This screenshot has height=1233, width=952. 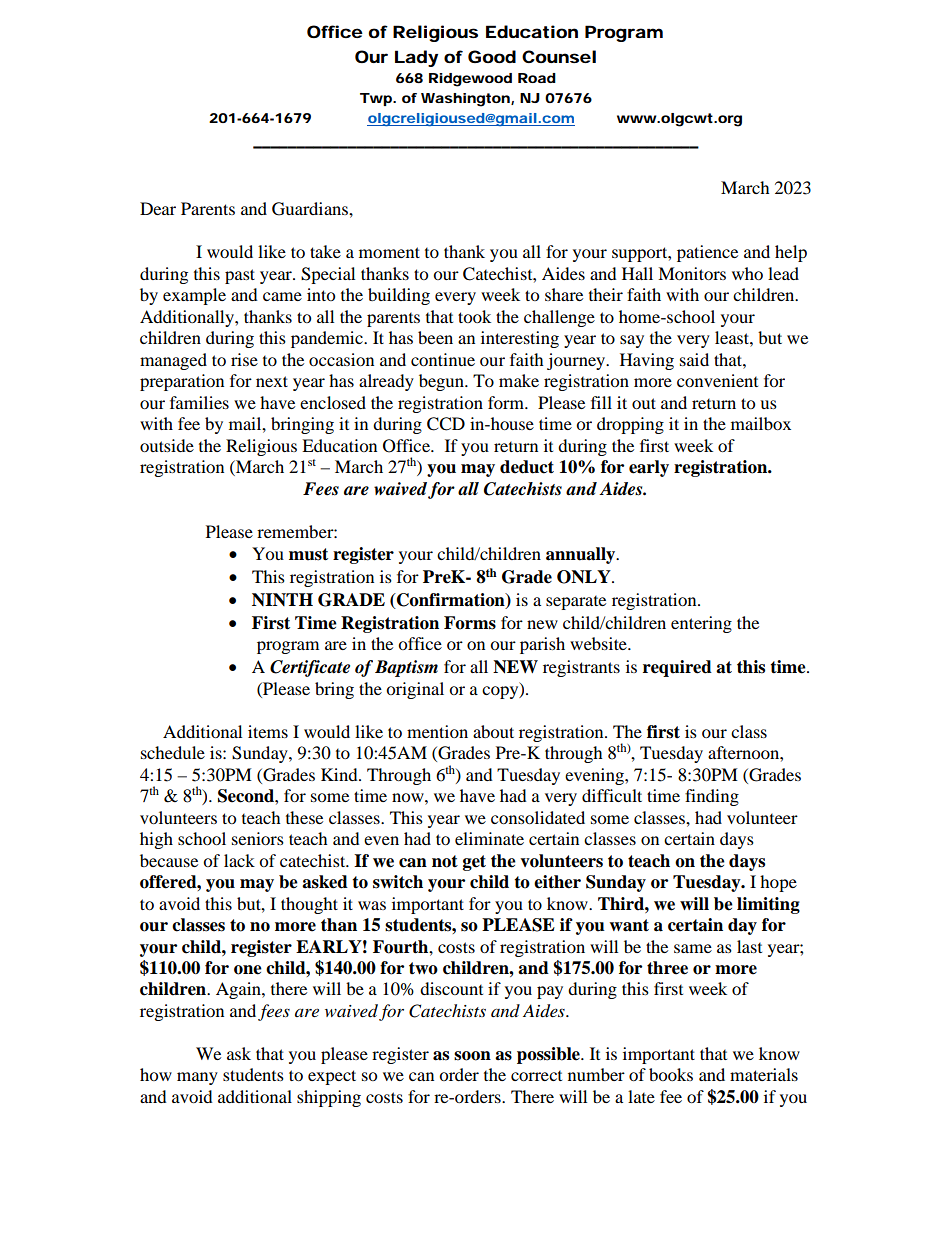 I want to click on separate, so click(x=576, y=603).
